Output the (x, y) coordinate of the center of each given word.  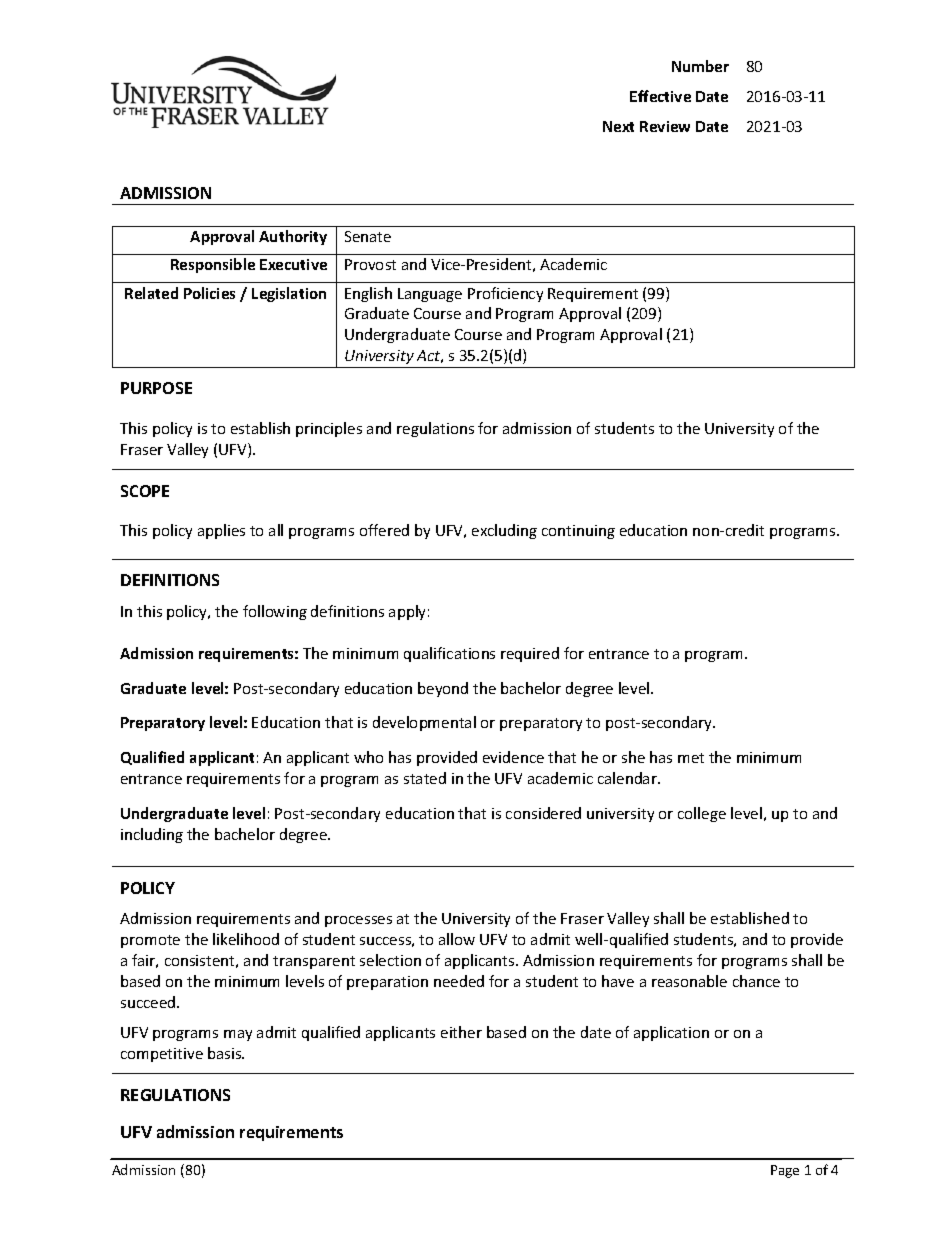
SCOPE (145, 491)
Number (700, 66)
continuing (578, 532)
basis (226, 1053)
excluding (504, 531)
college (702, 814)
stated (425, 778)
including (152, 835)
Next (618, 126)
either (461, 1032)
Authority (293, 237)
